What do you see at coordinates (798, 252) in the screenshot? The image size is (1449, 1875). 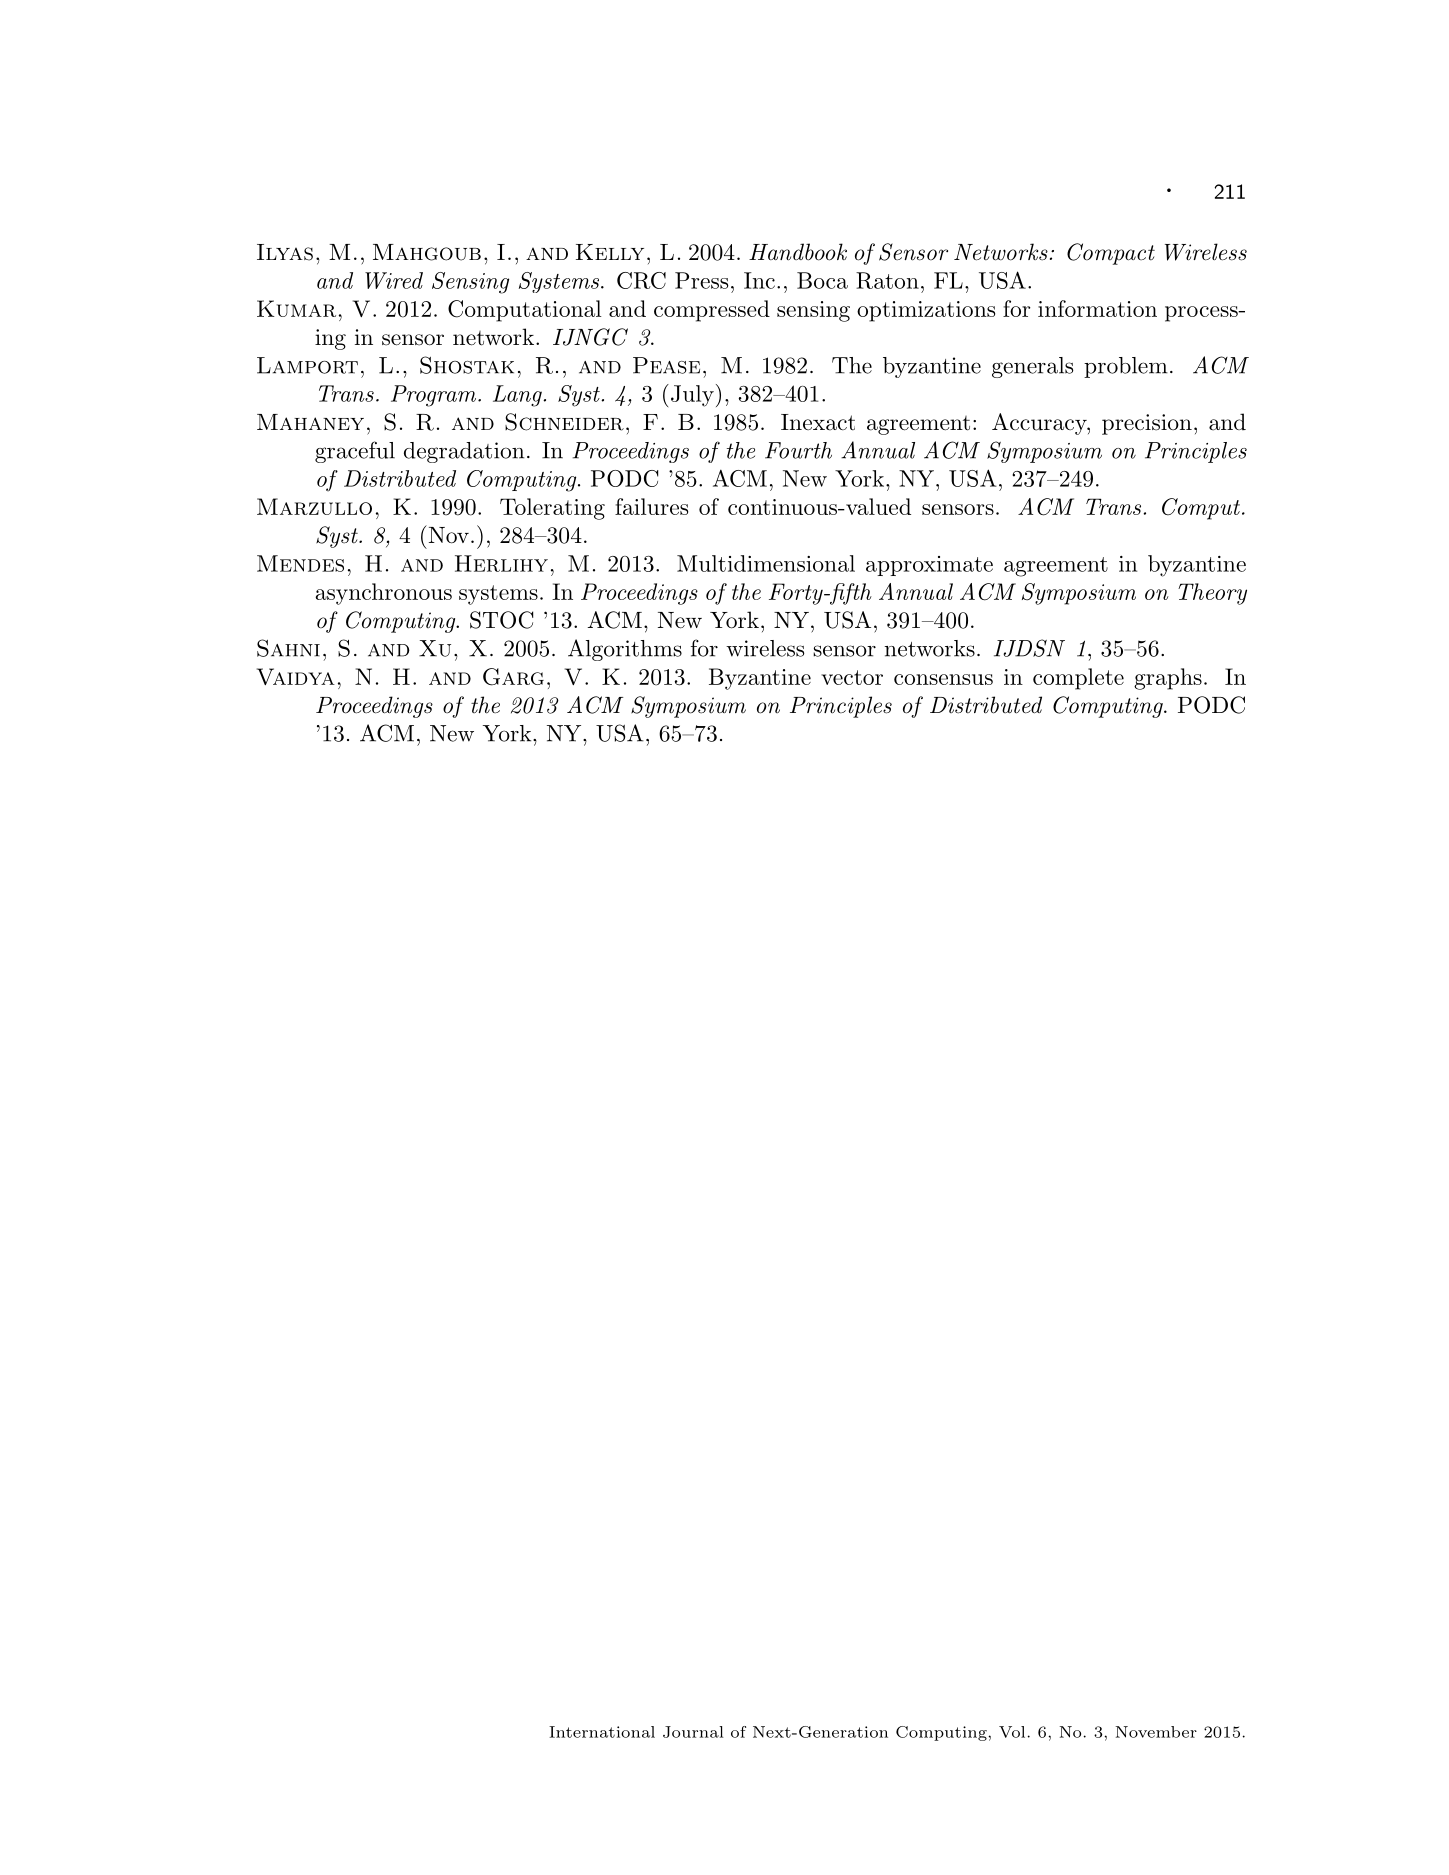 I see `Handbook` at bounding box center [798, 252].
